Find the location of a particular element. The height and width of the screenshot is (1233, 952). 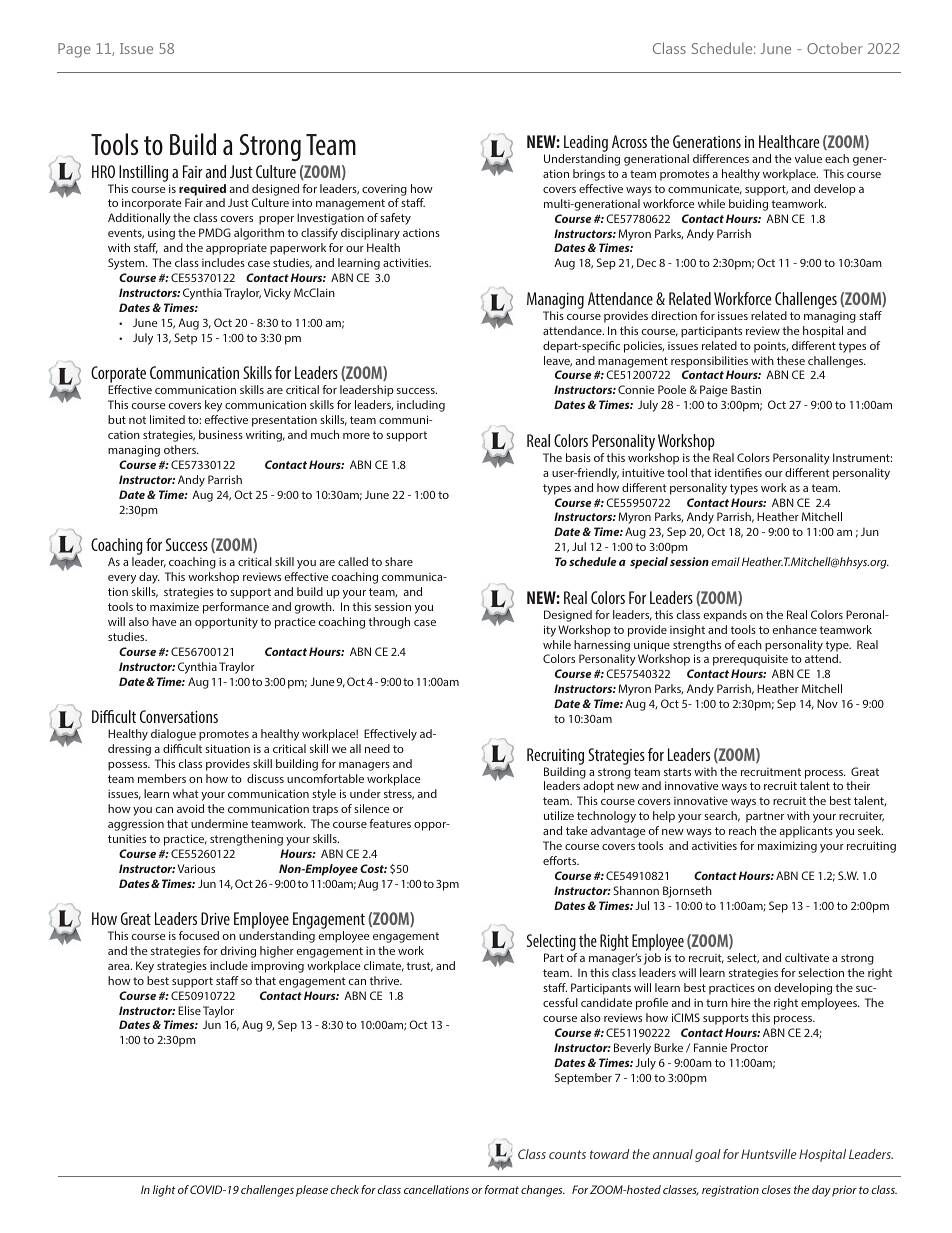

Leading is located at coordinates (585, 145).
